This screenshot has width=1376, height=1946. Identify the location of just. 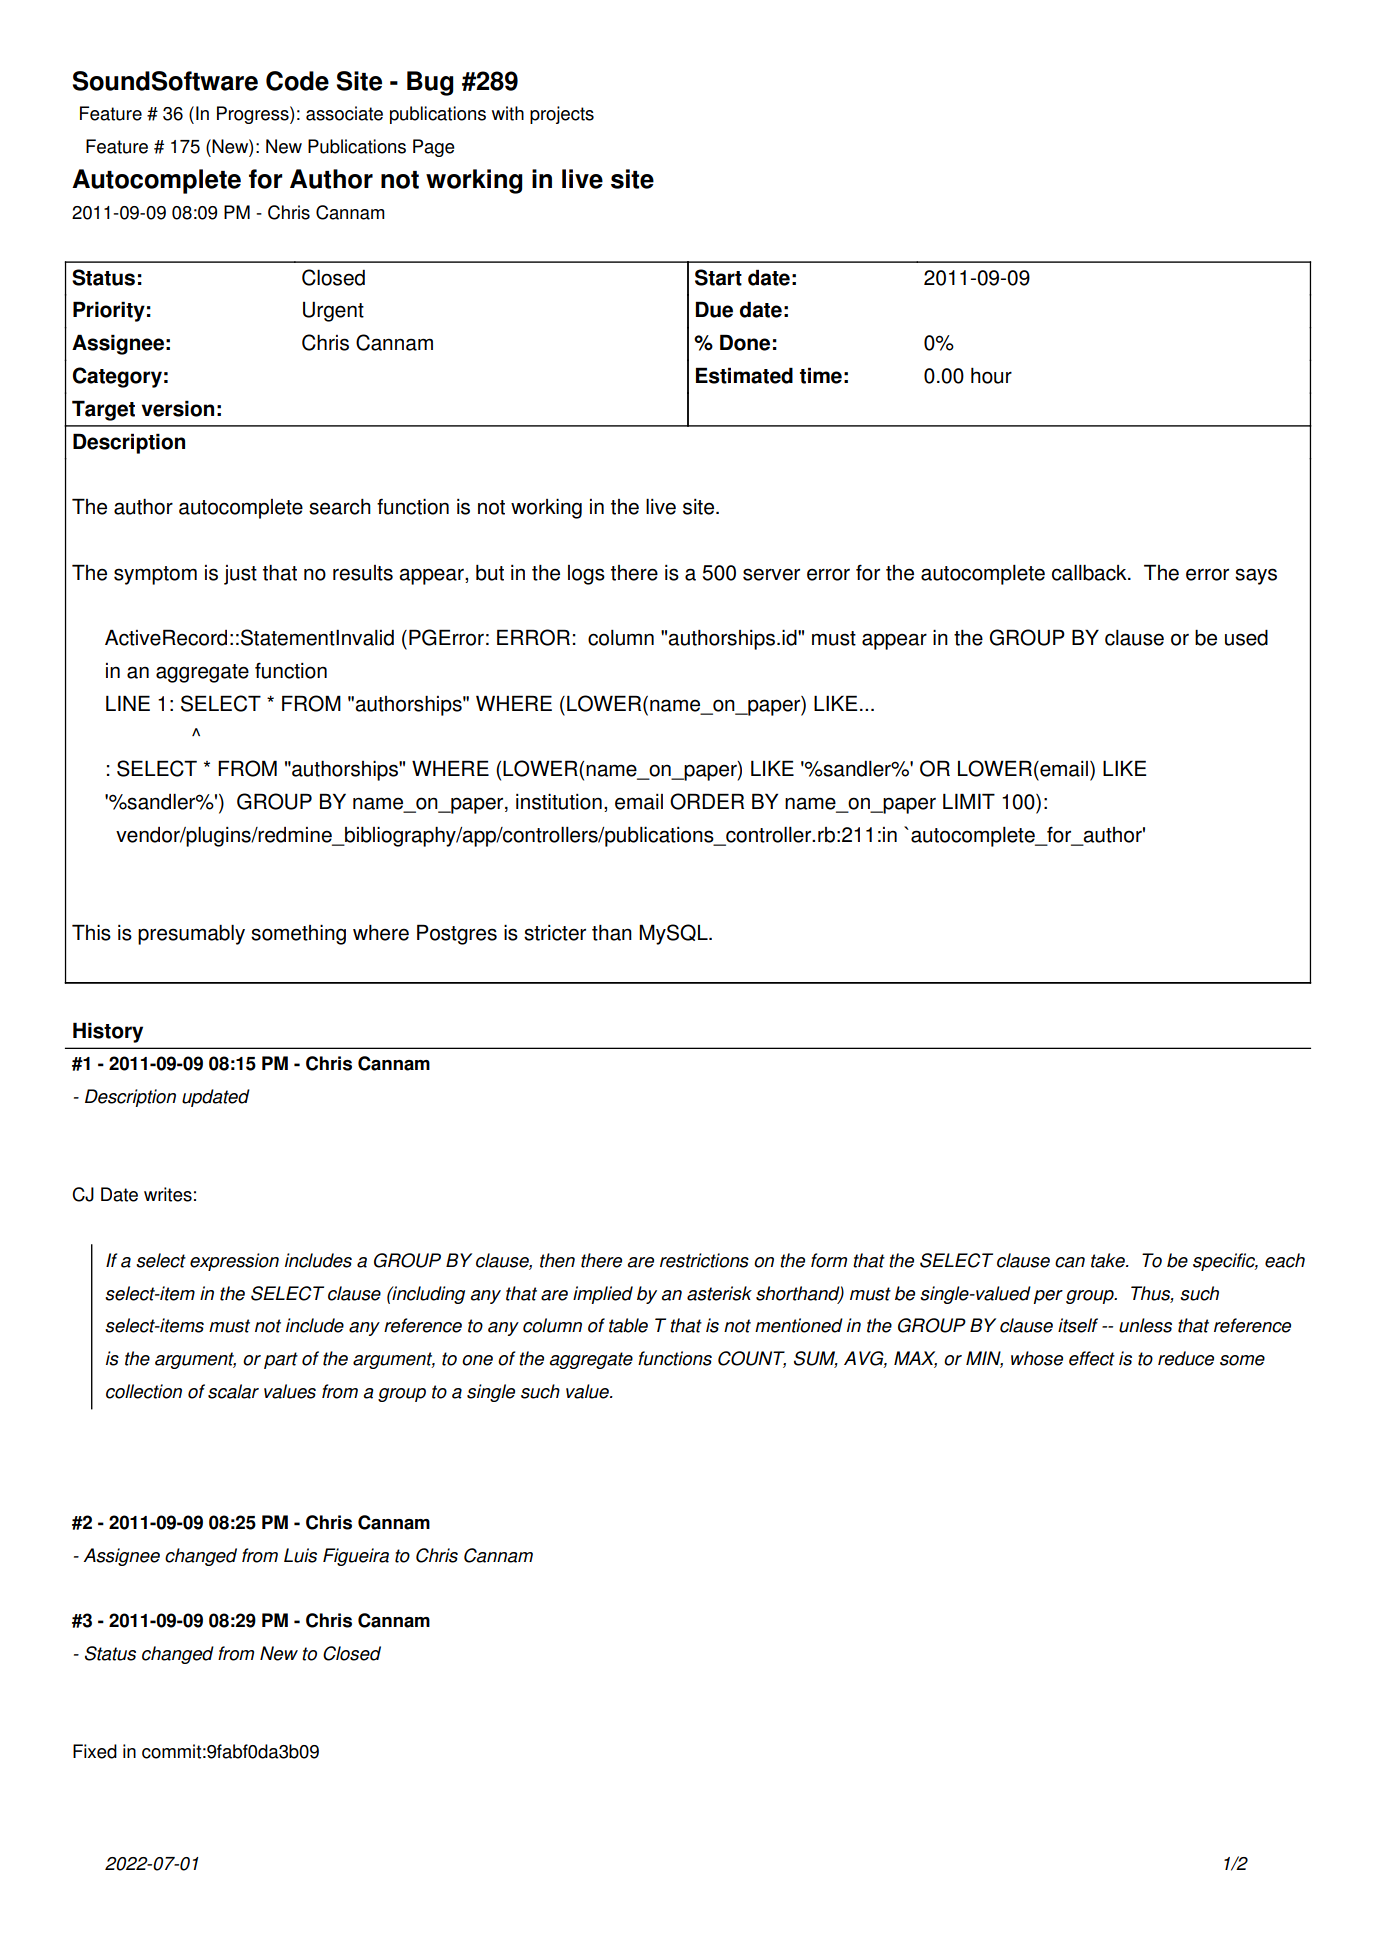
(240, 575).
